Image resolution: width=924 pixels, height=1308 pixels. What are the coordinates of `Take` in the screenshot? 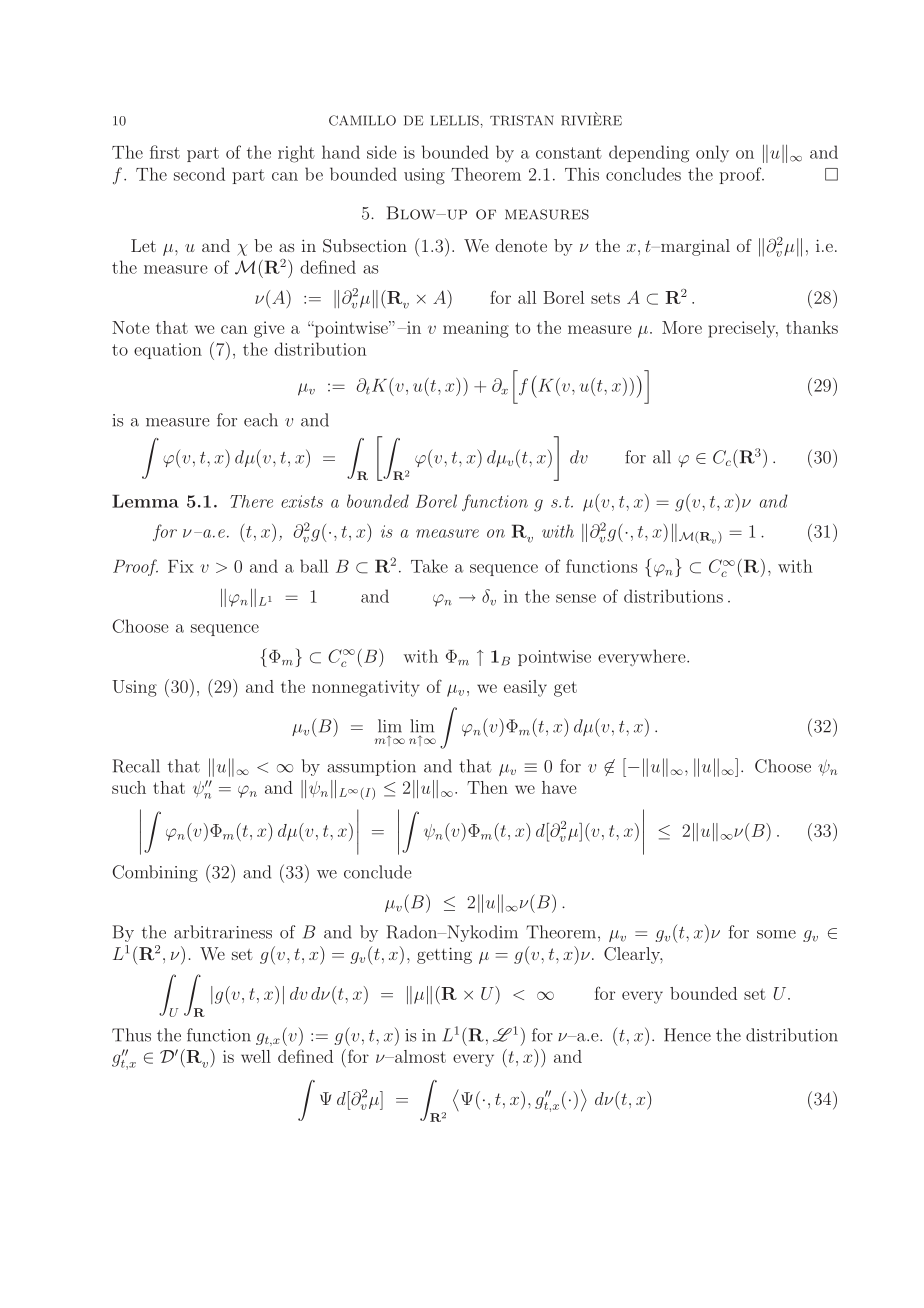 It's located at (429, 566).
